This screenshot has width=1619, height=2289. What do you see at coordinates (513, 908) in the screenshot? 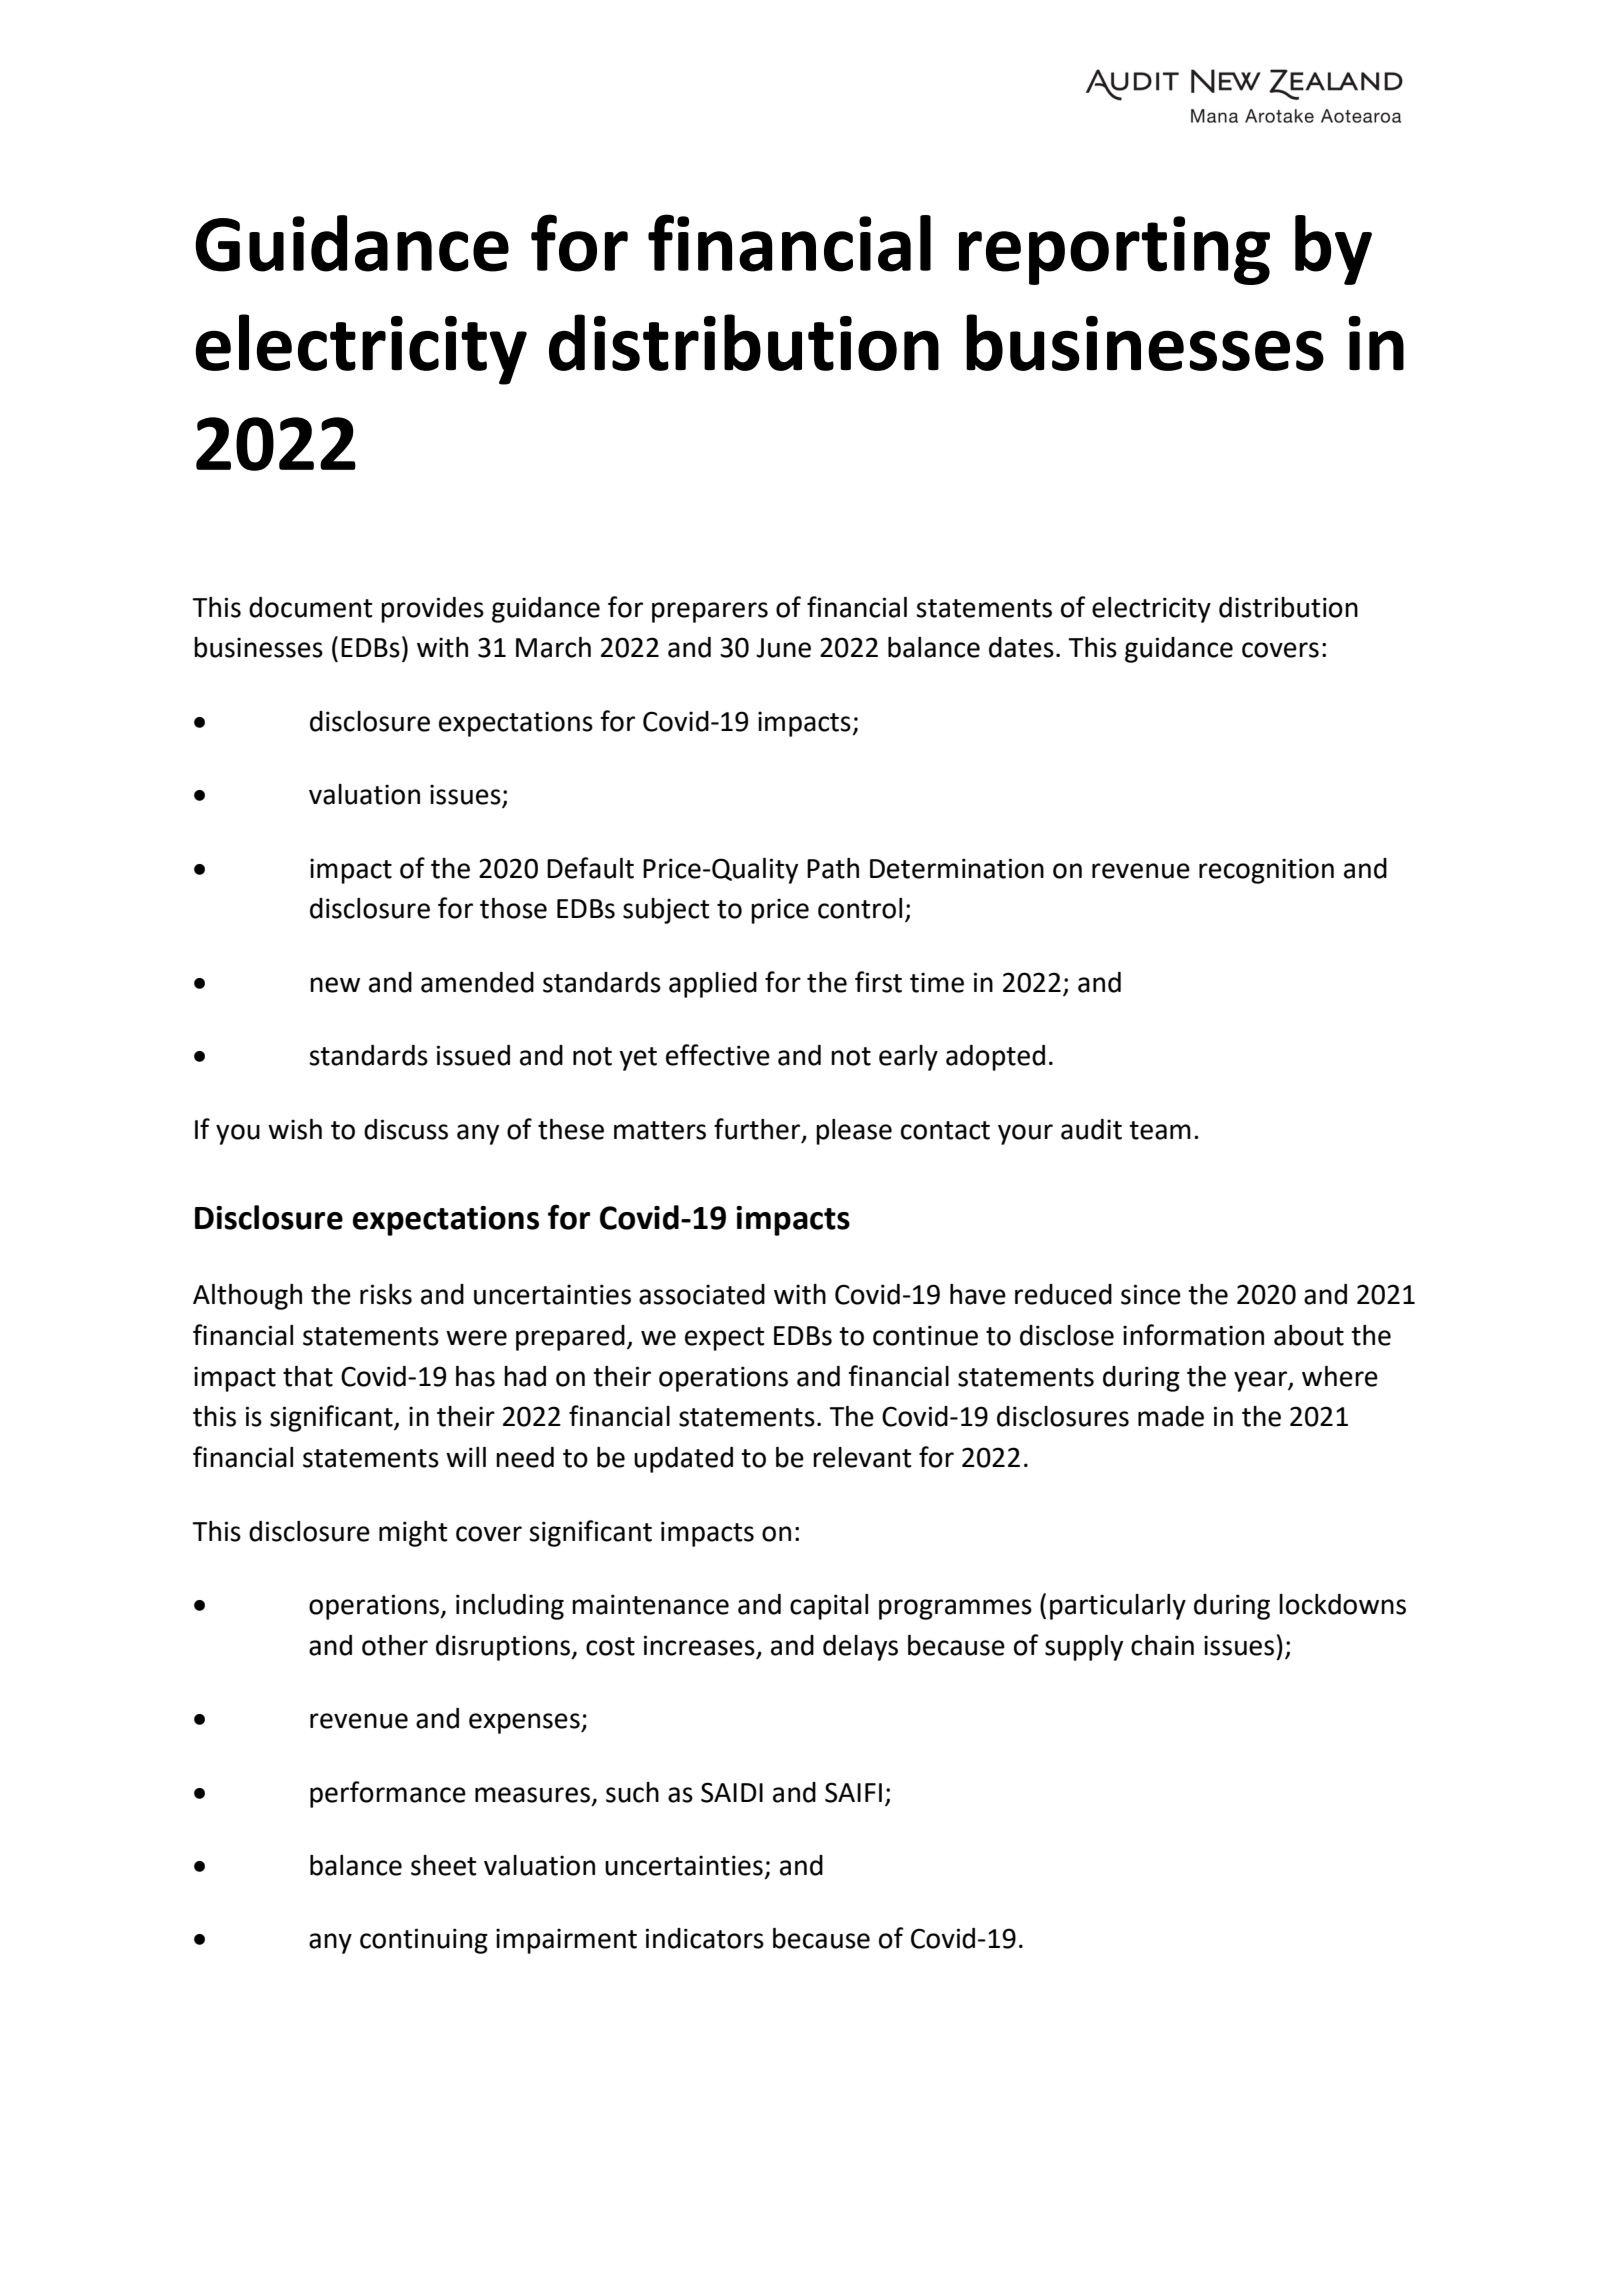
I see `those` at bounding box center [513, 908].
